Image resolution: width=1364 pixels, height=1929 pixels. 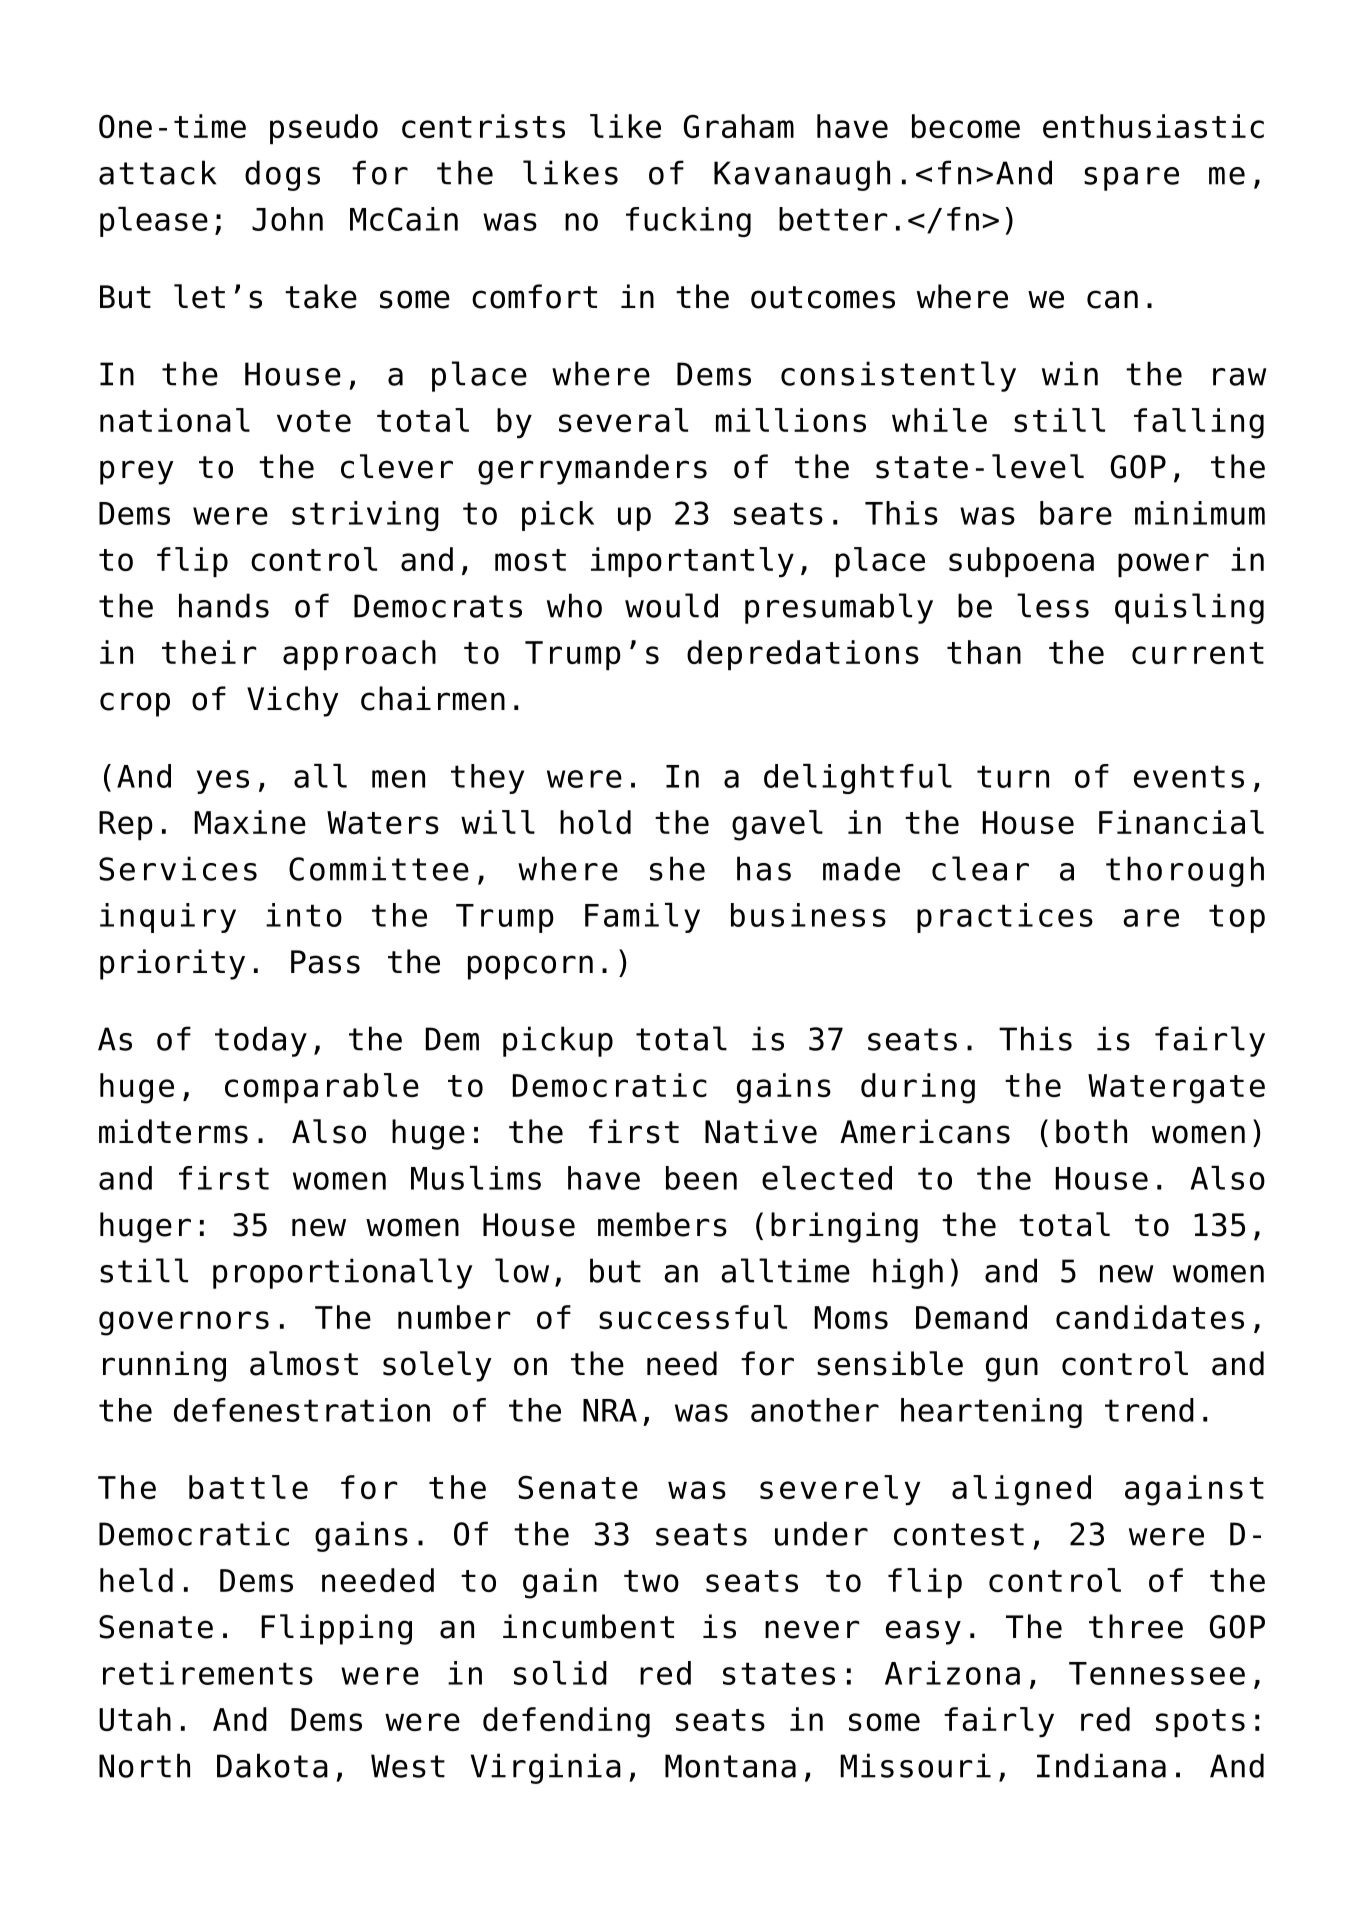 I want to click on into, so click(x=304, y=915).
